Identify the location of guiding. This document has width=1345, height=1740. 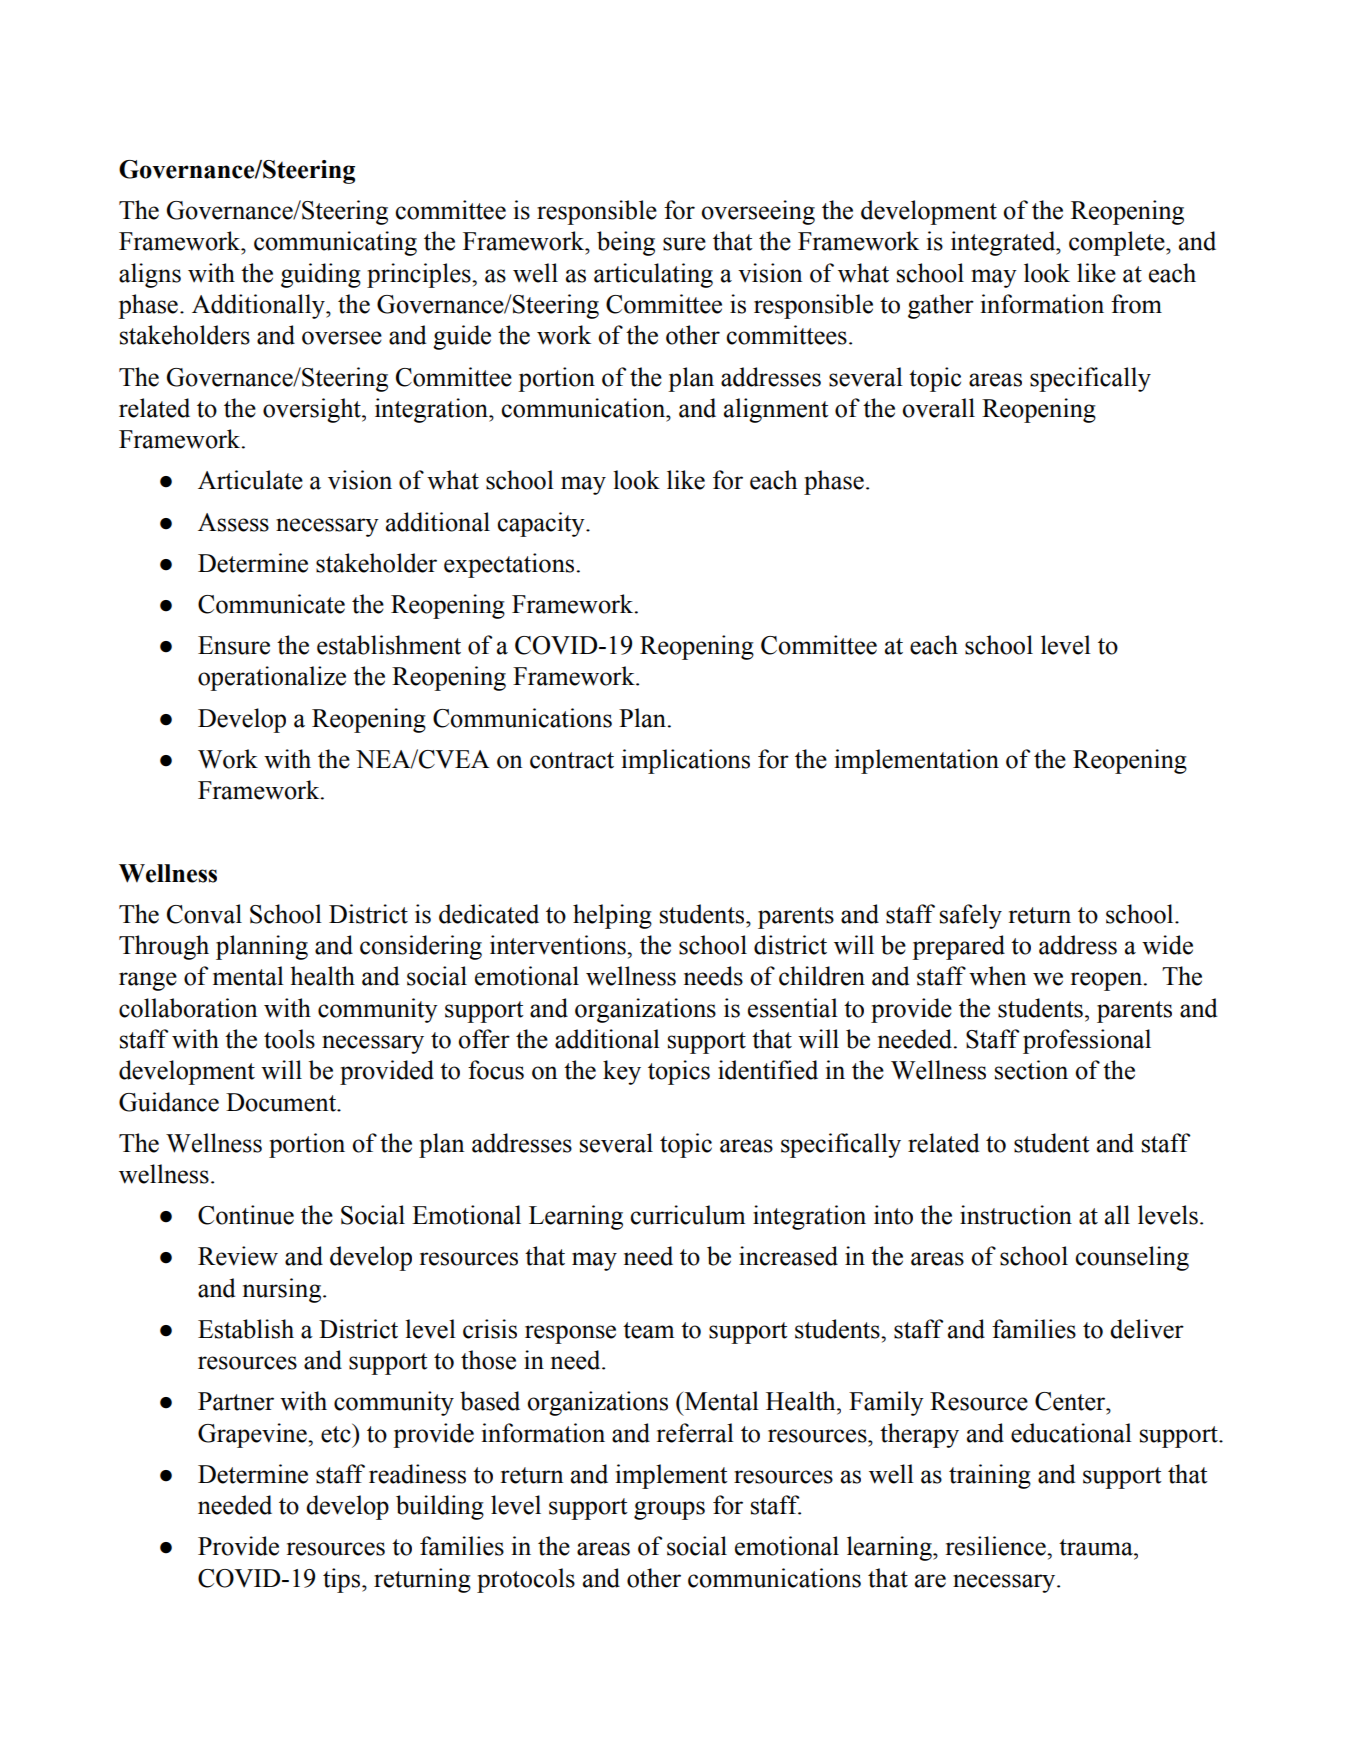
(321, 275).
